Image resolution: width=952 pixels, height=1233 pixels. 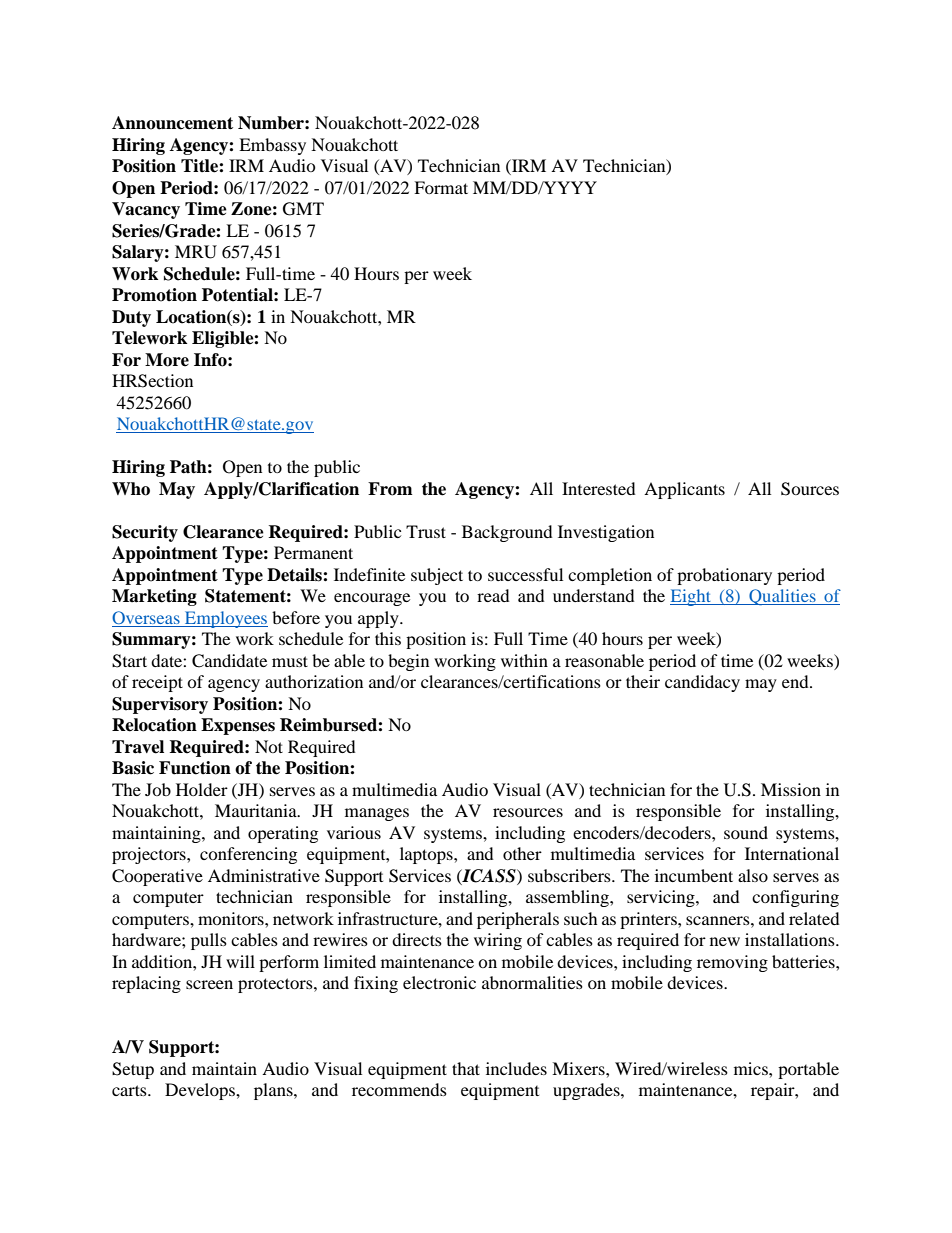 What do you see at coordinates (172, 123) in the document?
I see `Announcement` at bounding box center [172, 123].
